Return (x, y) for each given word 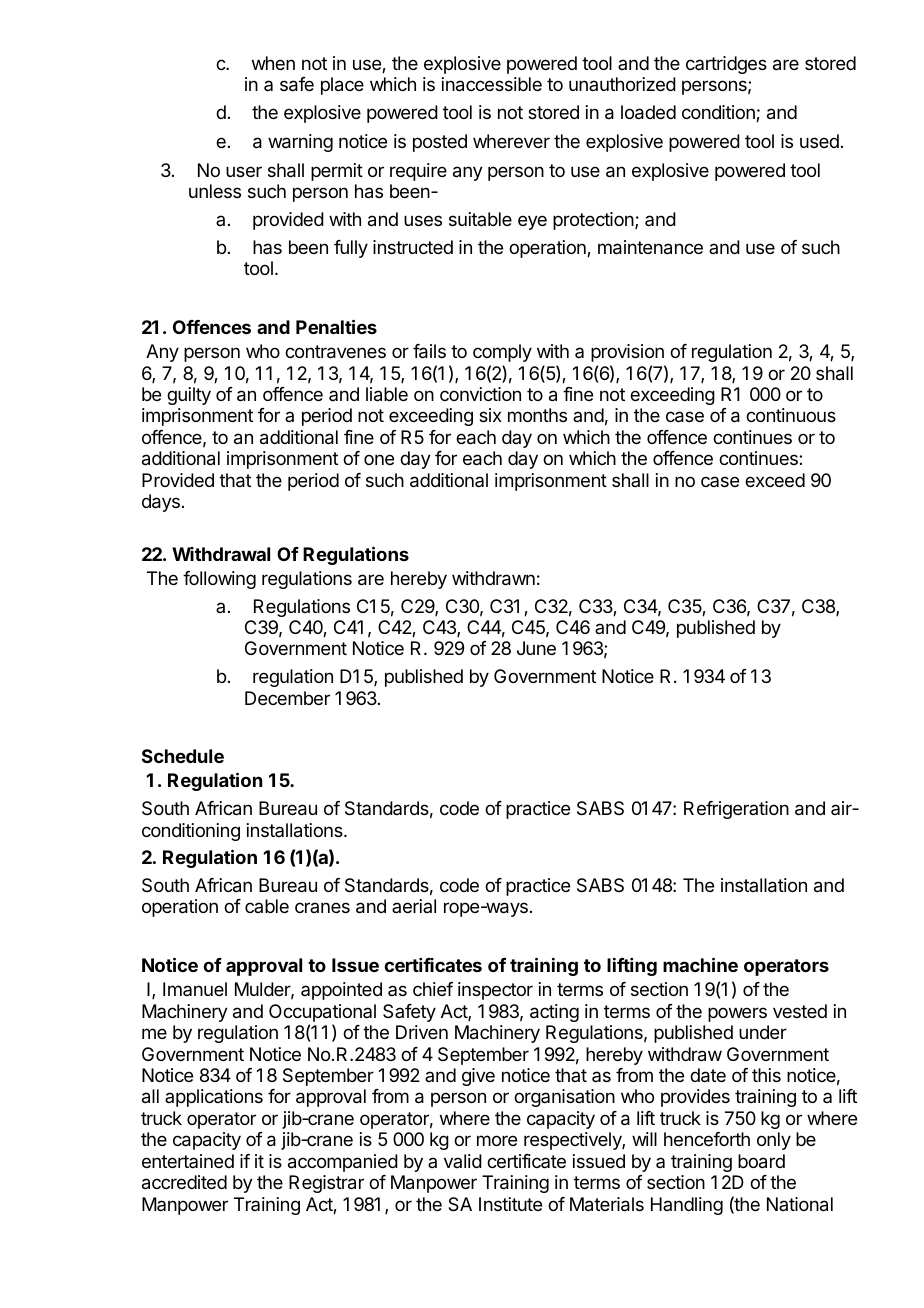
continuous (791, 415)
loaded (648, 112)
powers (737, 1014)
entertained (188, 1161)
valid (463, 1161)
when (273, 63)
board (761, 1161)
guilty (189, 396)
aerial (414, 906)
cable (267, 906)
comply (502, 353)
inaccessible (492, 84)
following (219, 580)
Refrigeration (736, 810)
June (536, 648)
